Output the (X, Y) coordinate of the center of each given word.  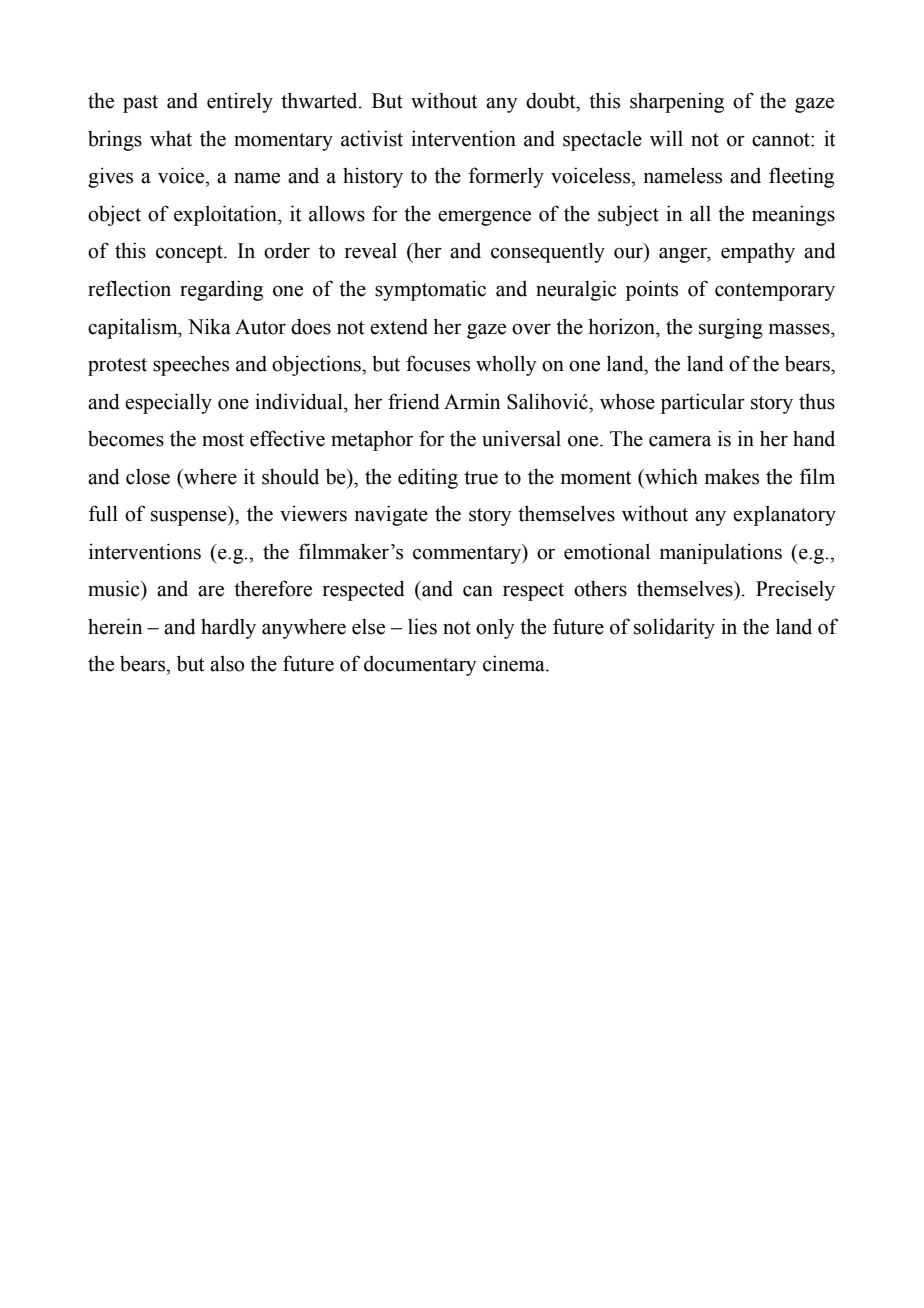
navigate (391, 515)
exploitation (226, 215)
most (223, 440)
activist (372, 138)
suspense (190, 518)
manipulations (721, 553)
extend (399, 327)
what (171, 138)
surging (731, 328)
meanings (793, 215)
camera (680, 441)
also (227, 663)
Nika (209, 326)
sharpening (677, 102)
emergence (484, 218)
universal (521, 438)
